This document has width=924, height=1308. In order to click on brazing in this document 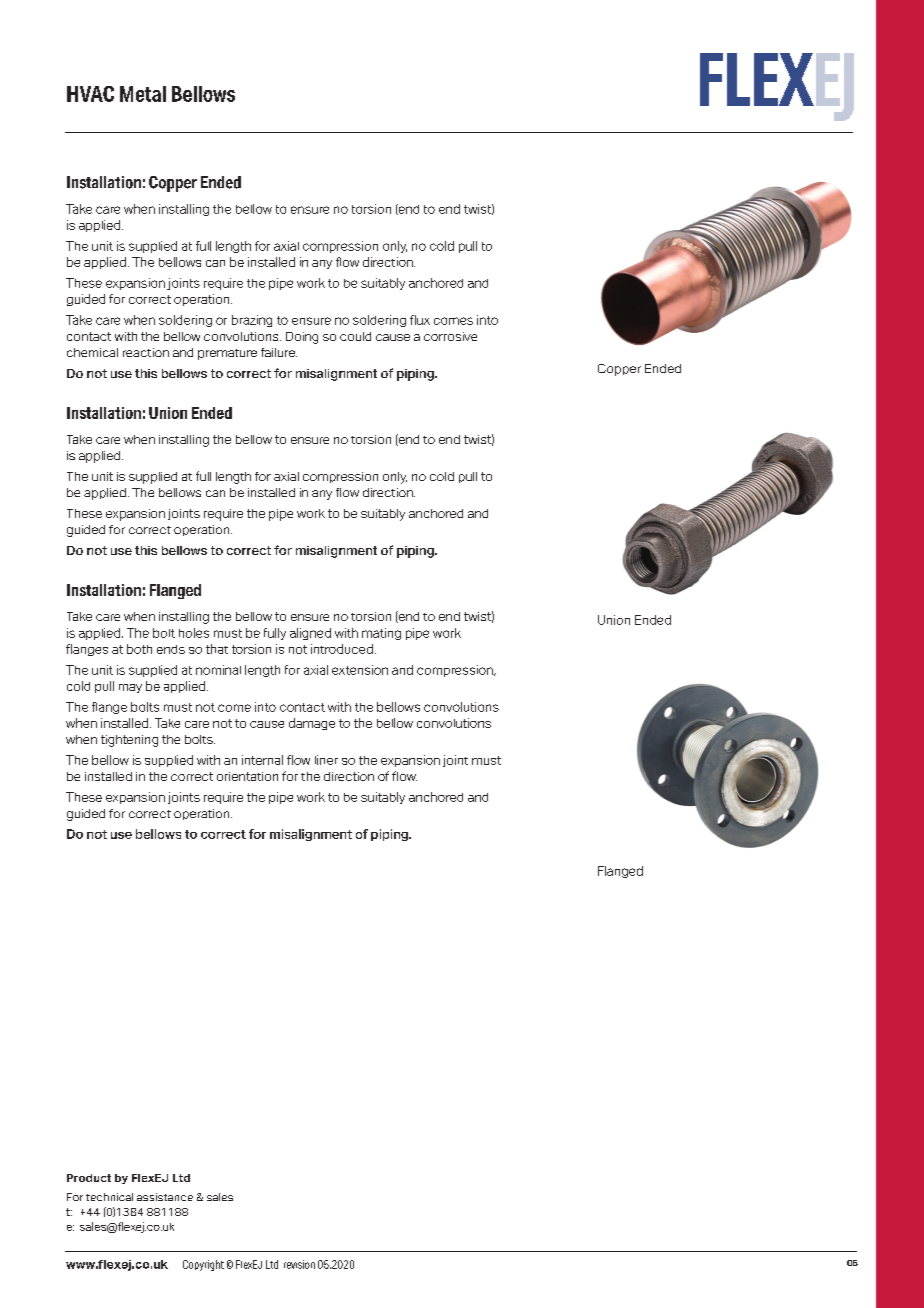, I will do `click(252, 321)`.
